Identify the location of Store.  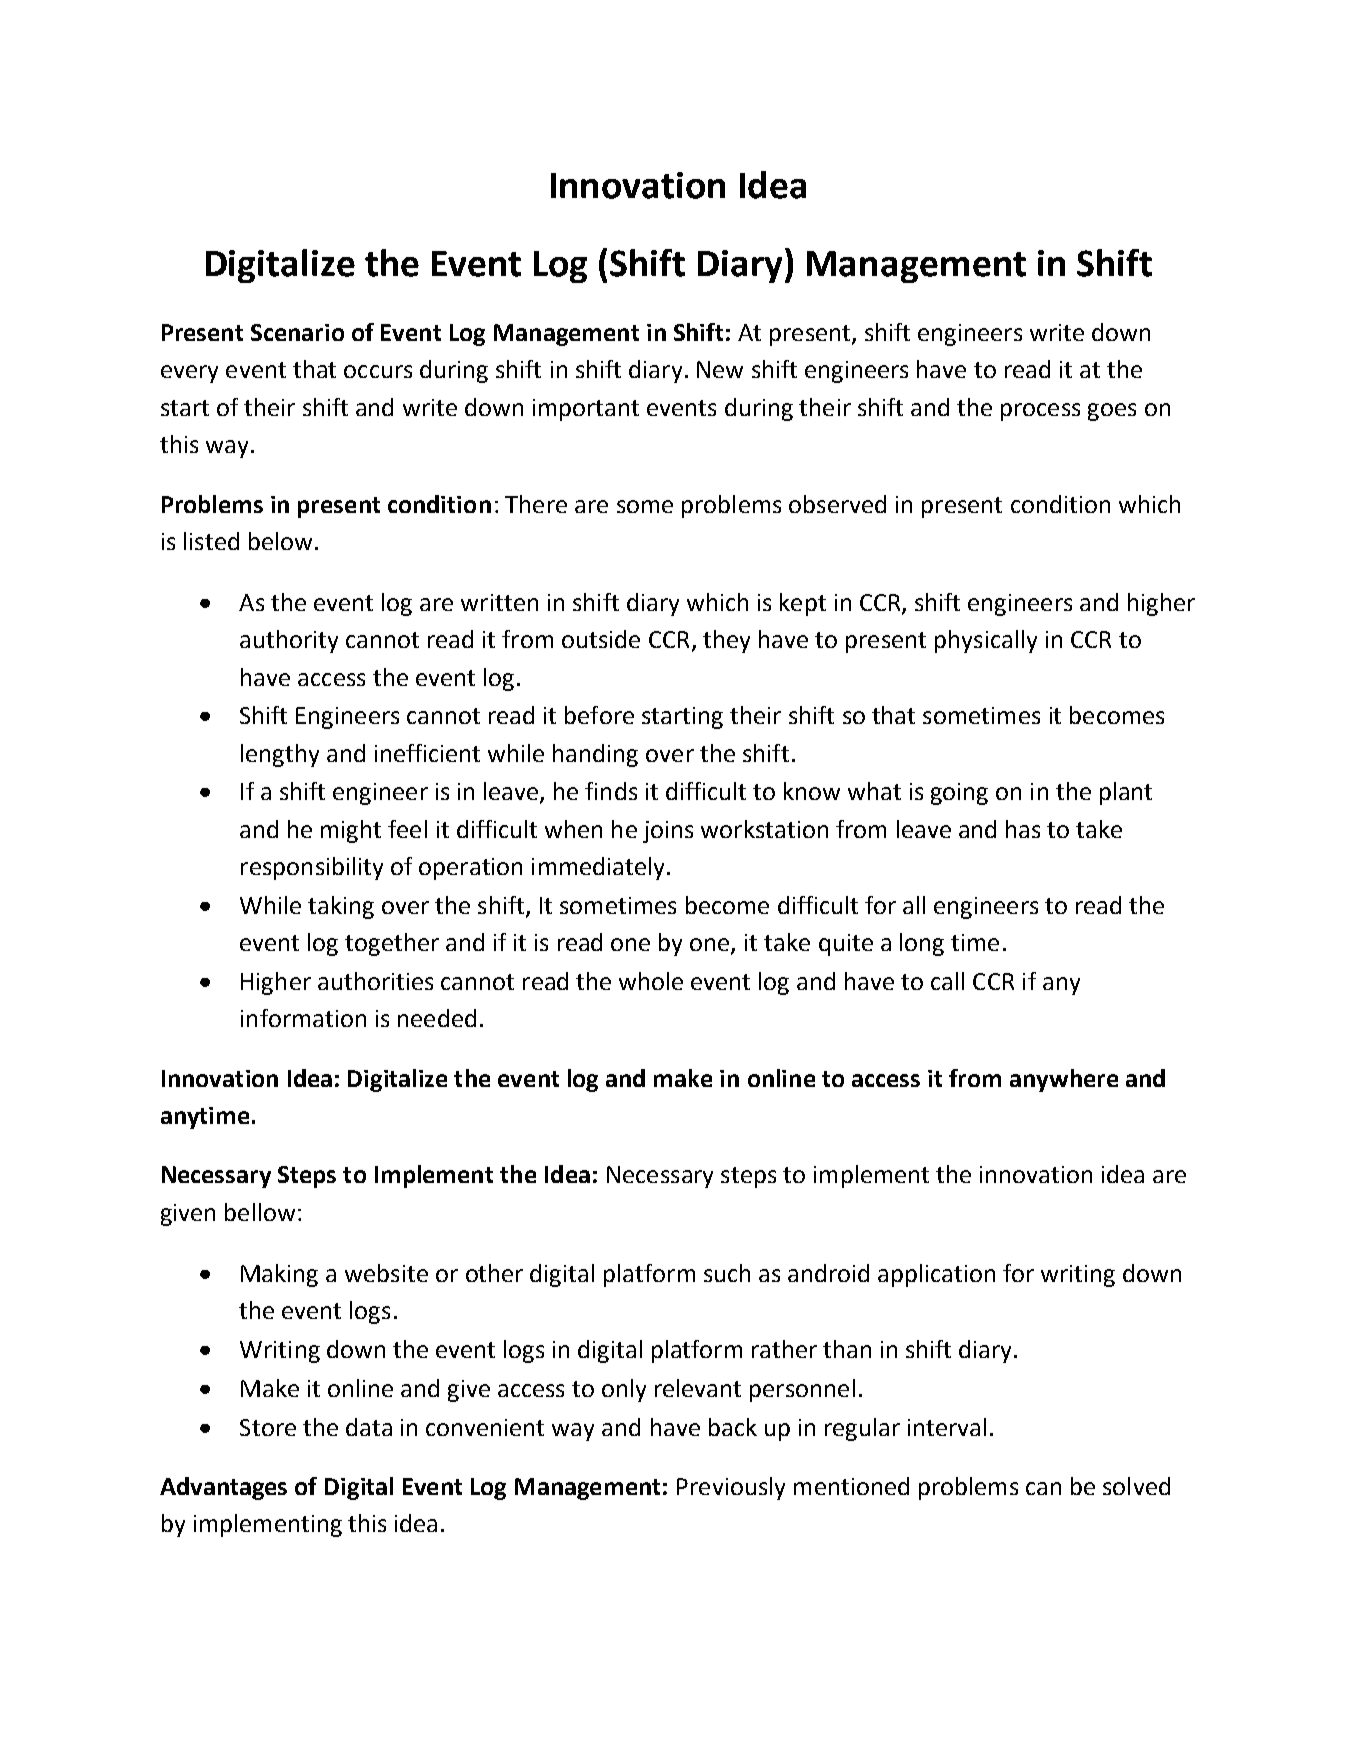
(268, 1427).
